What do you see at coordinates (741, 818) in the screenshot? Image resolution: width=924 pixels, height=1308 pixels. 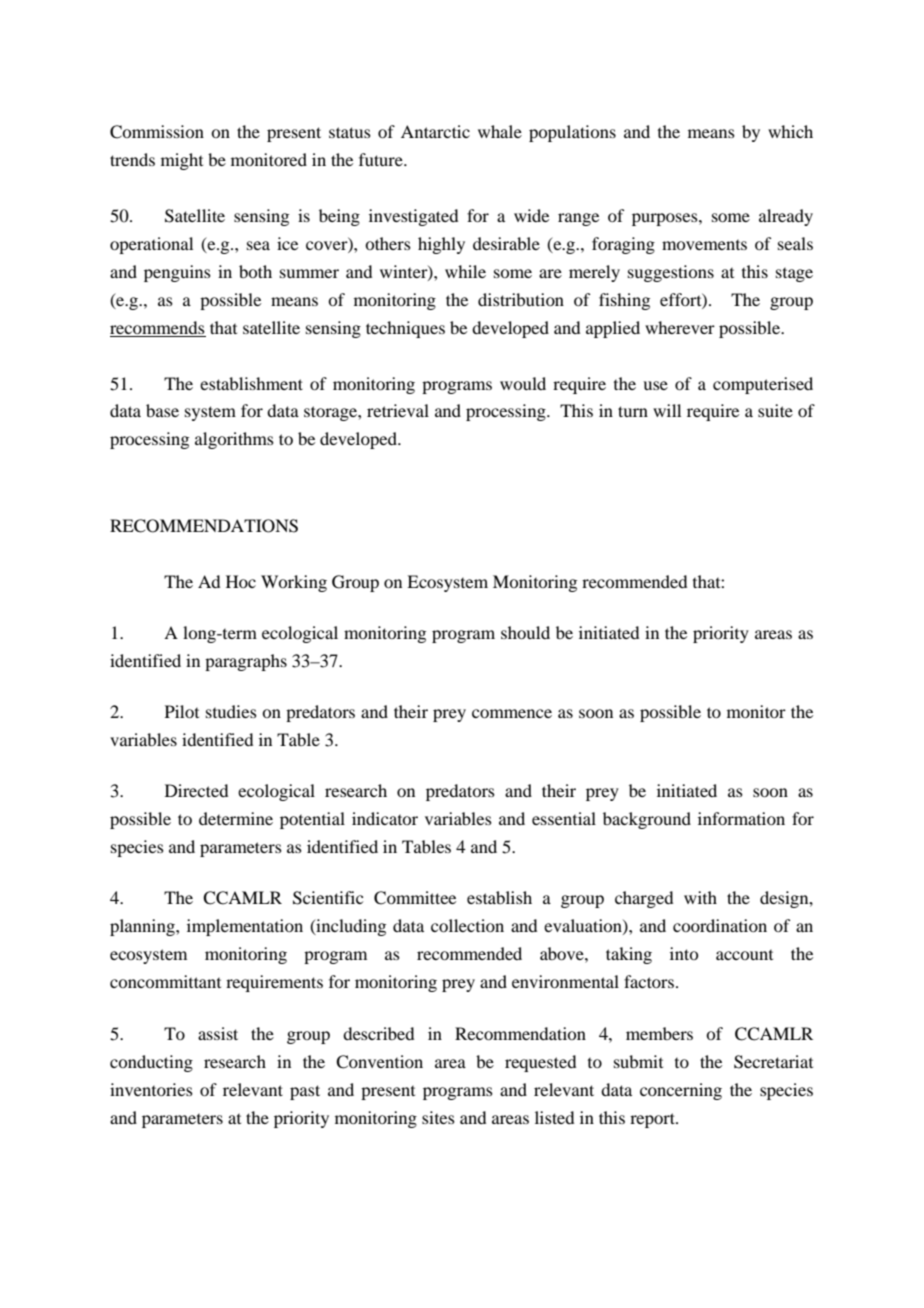 I see `information` at bounding box center [741, 818].
